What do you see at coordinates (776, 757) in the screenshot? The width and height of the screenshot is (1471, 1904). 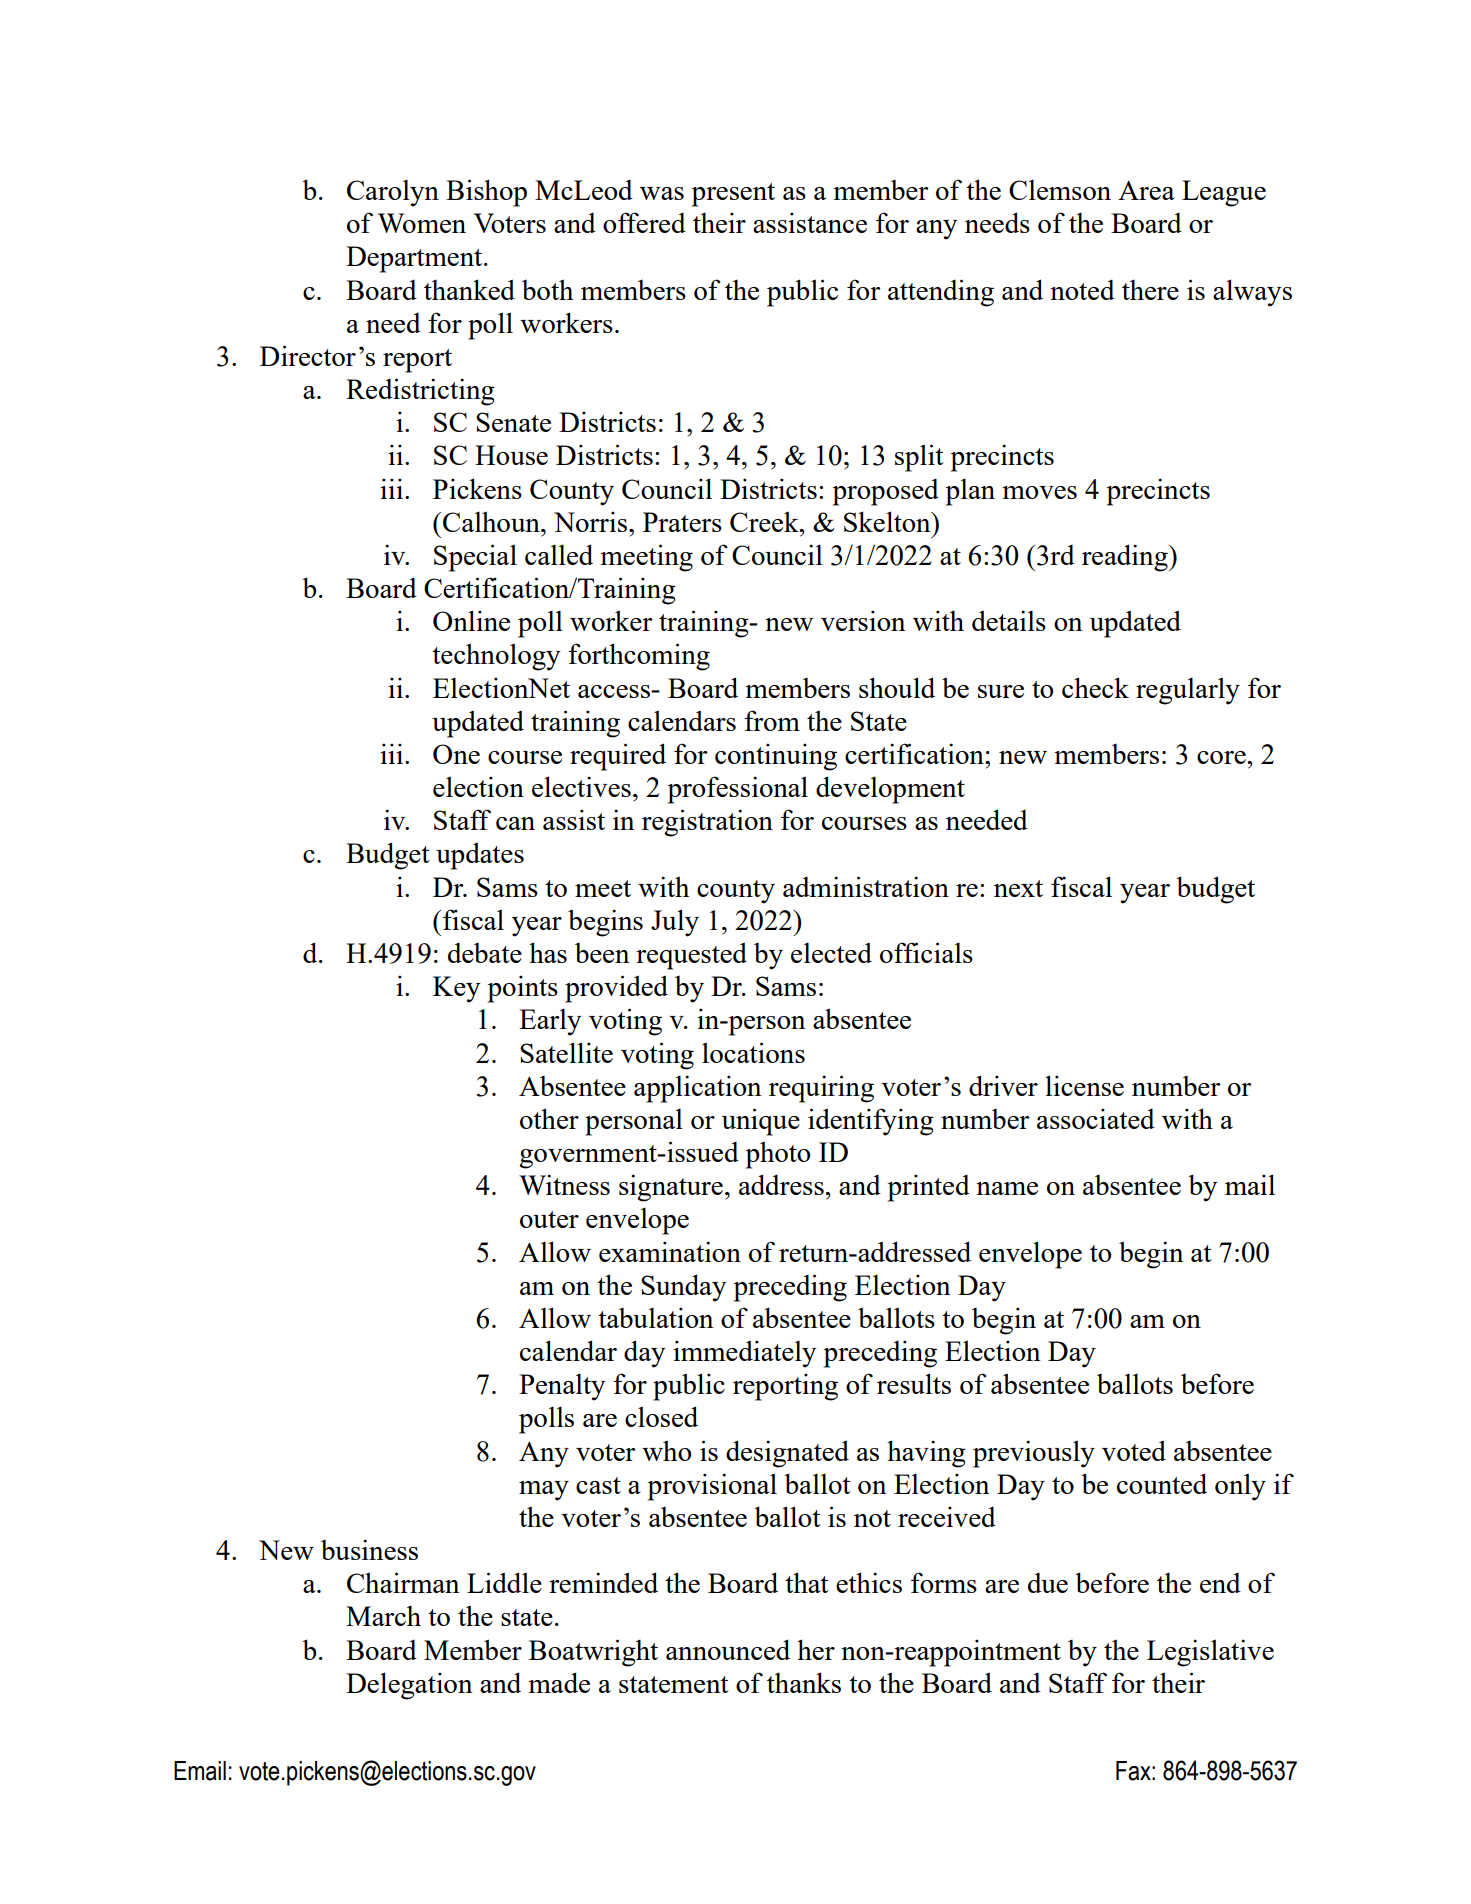 I see `continuing` at bounding box center [776, 757].
